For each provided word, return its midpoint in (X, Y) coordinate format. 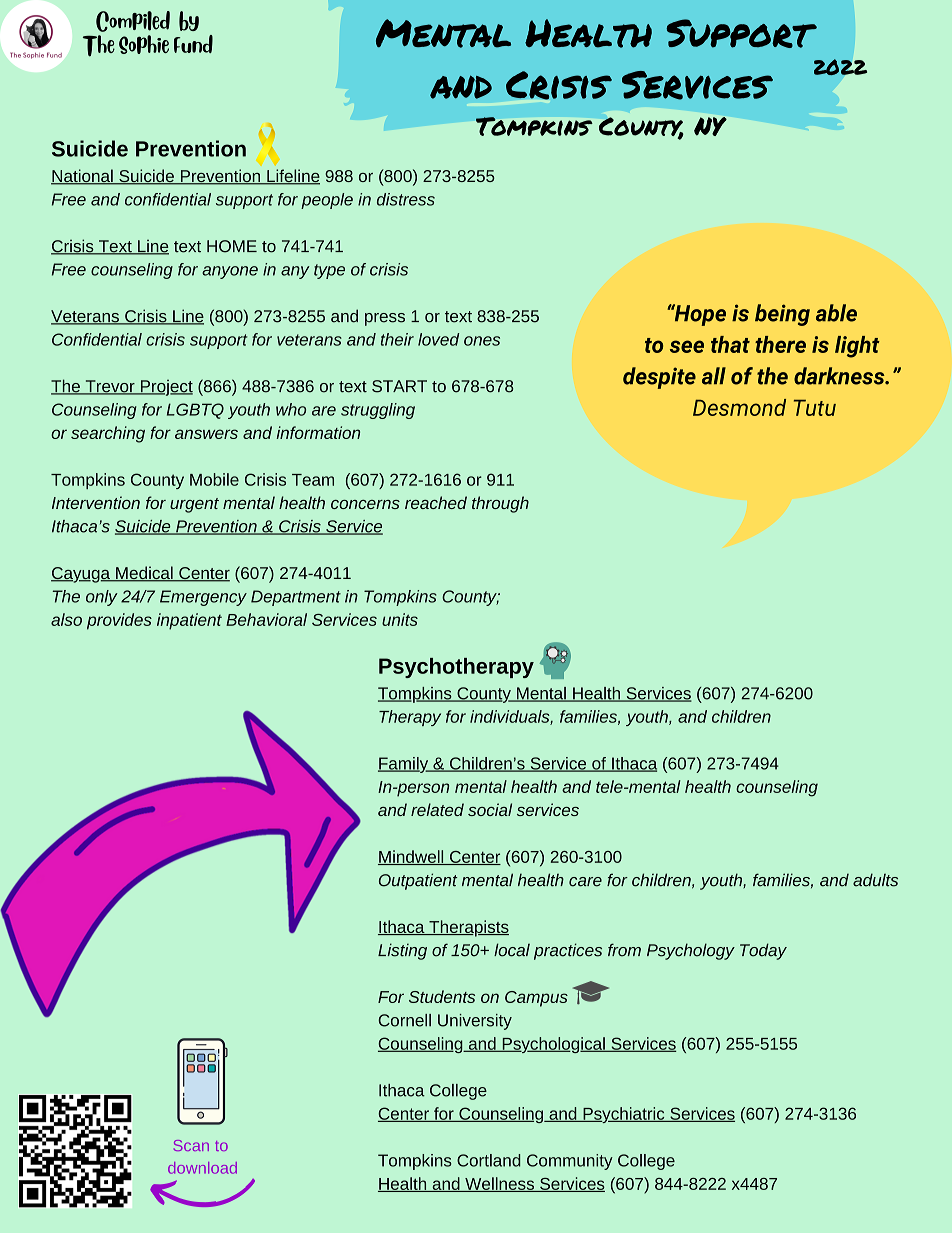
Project (165, 388)
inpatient (189, 621)
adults (875, 880)
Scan (191, 1145)
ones (482, 341)
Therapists (468, 928)
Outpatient (418, 881)
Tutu (815, 407)
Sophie (144, 44)
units (400, 619)
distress (406, 199)
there (780, 344)
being (782, 315)
